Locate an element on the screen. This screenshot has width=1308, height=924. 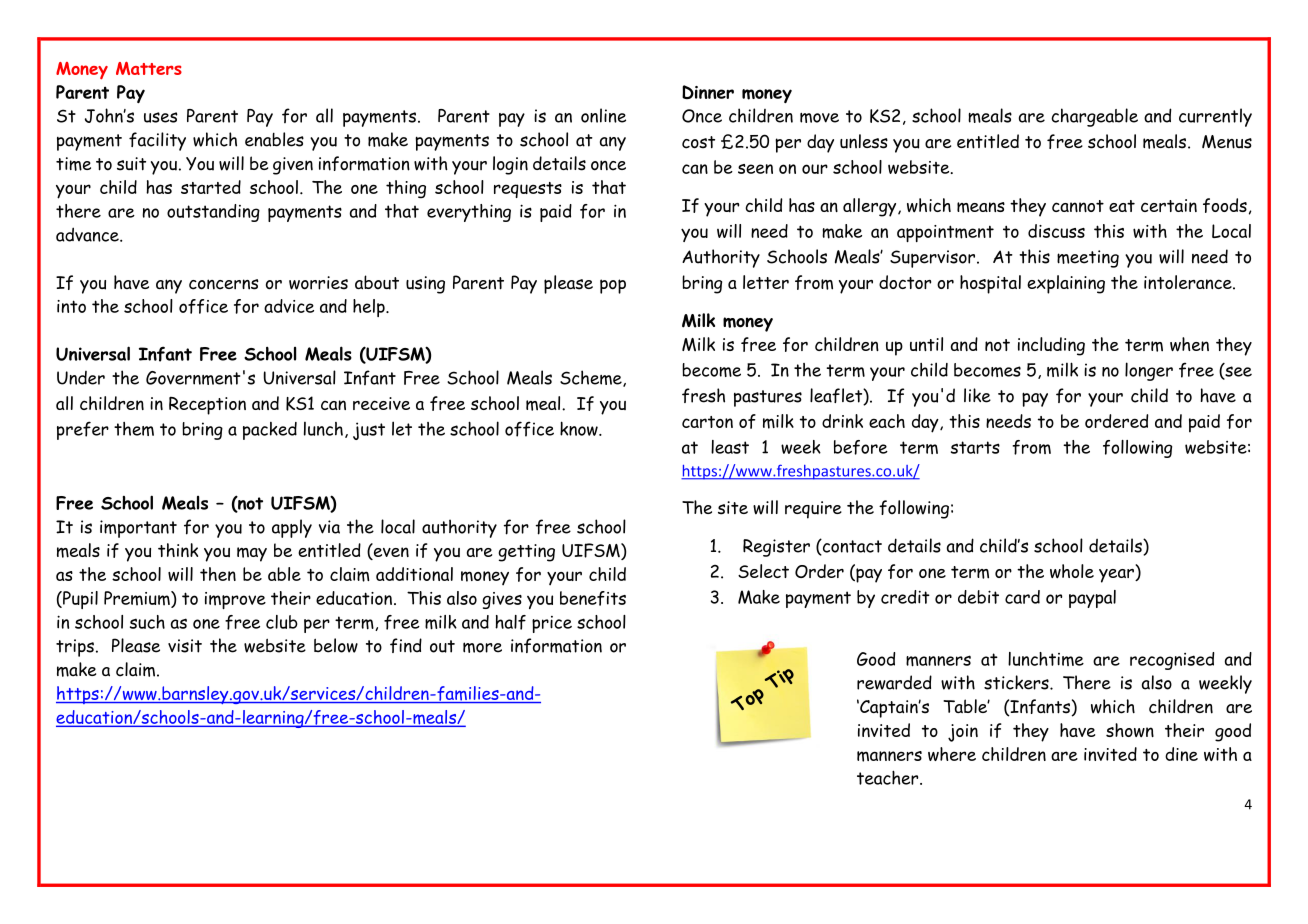
visit is located at coordinates (185, 646).
